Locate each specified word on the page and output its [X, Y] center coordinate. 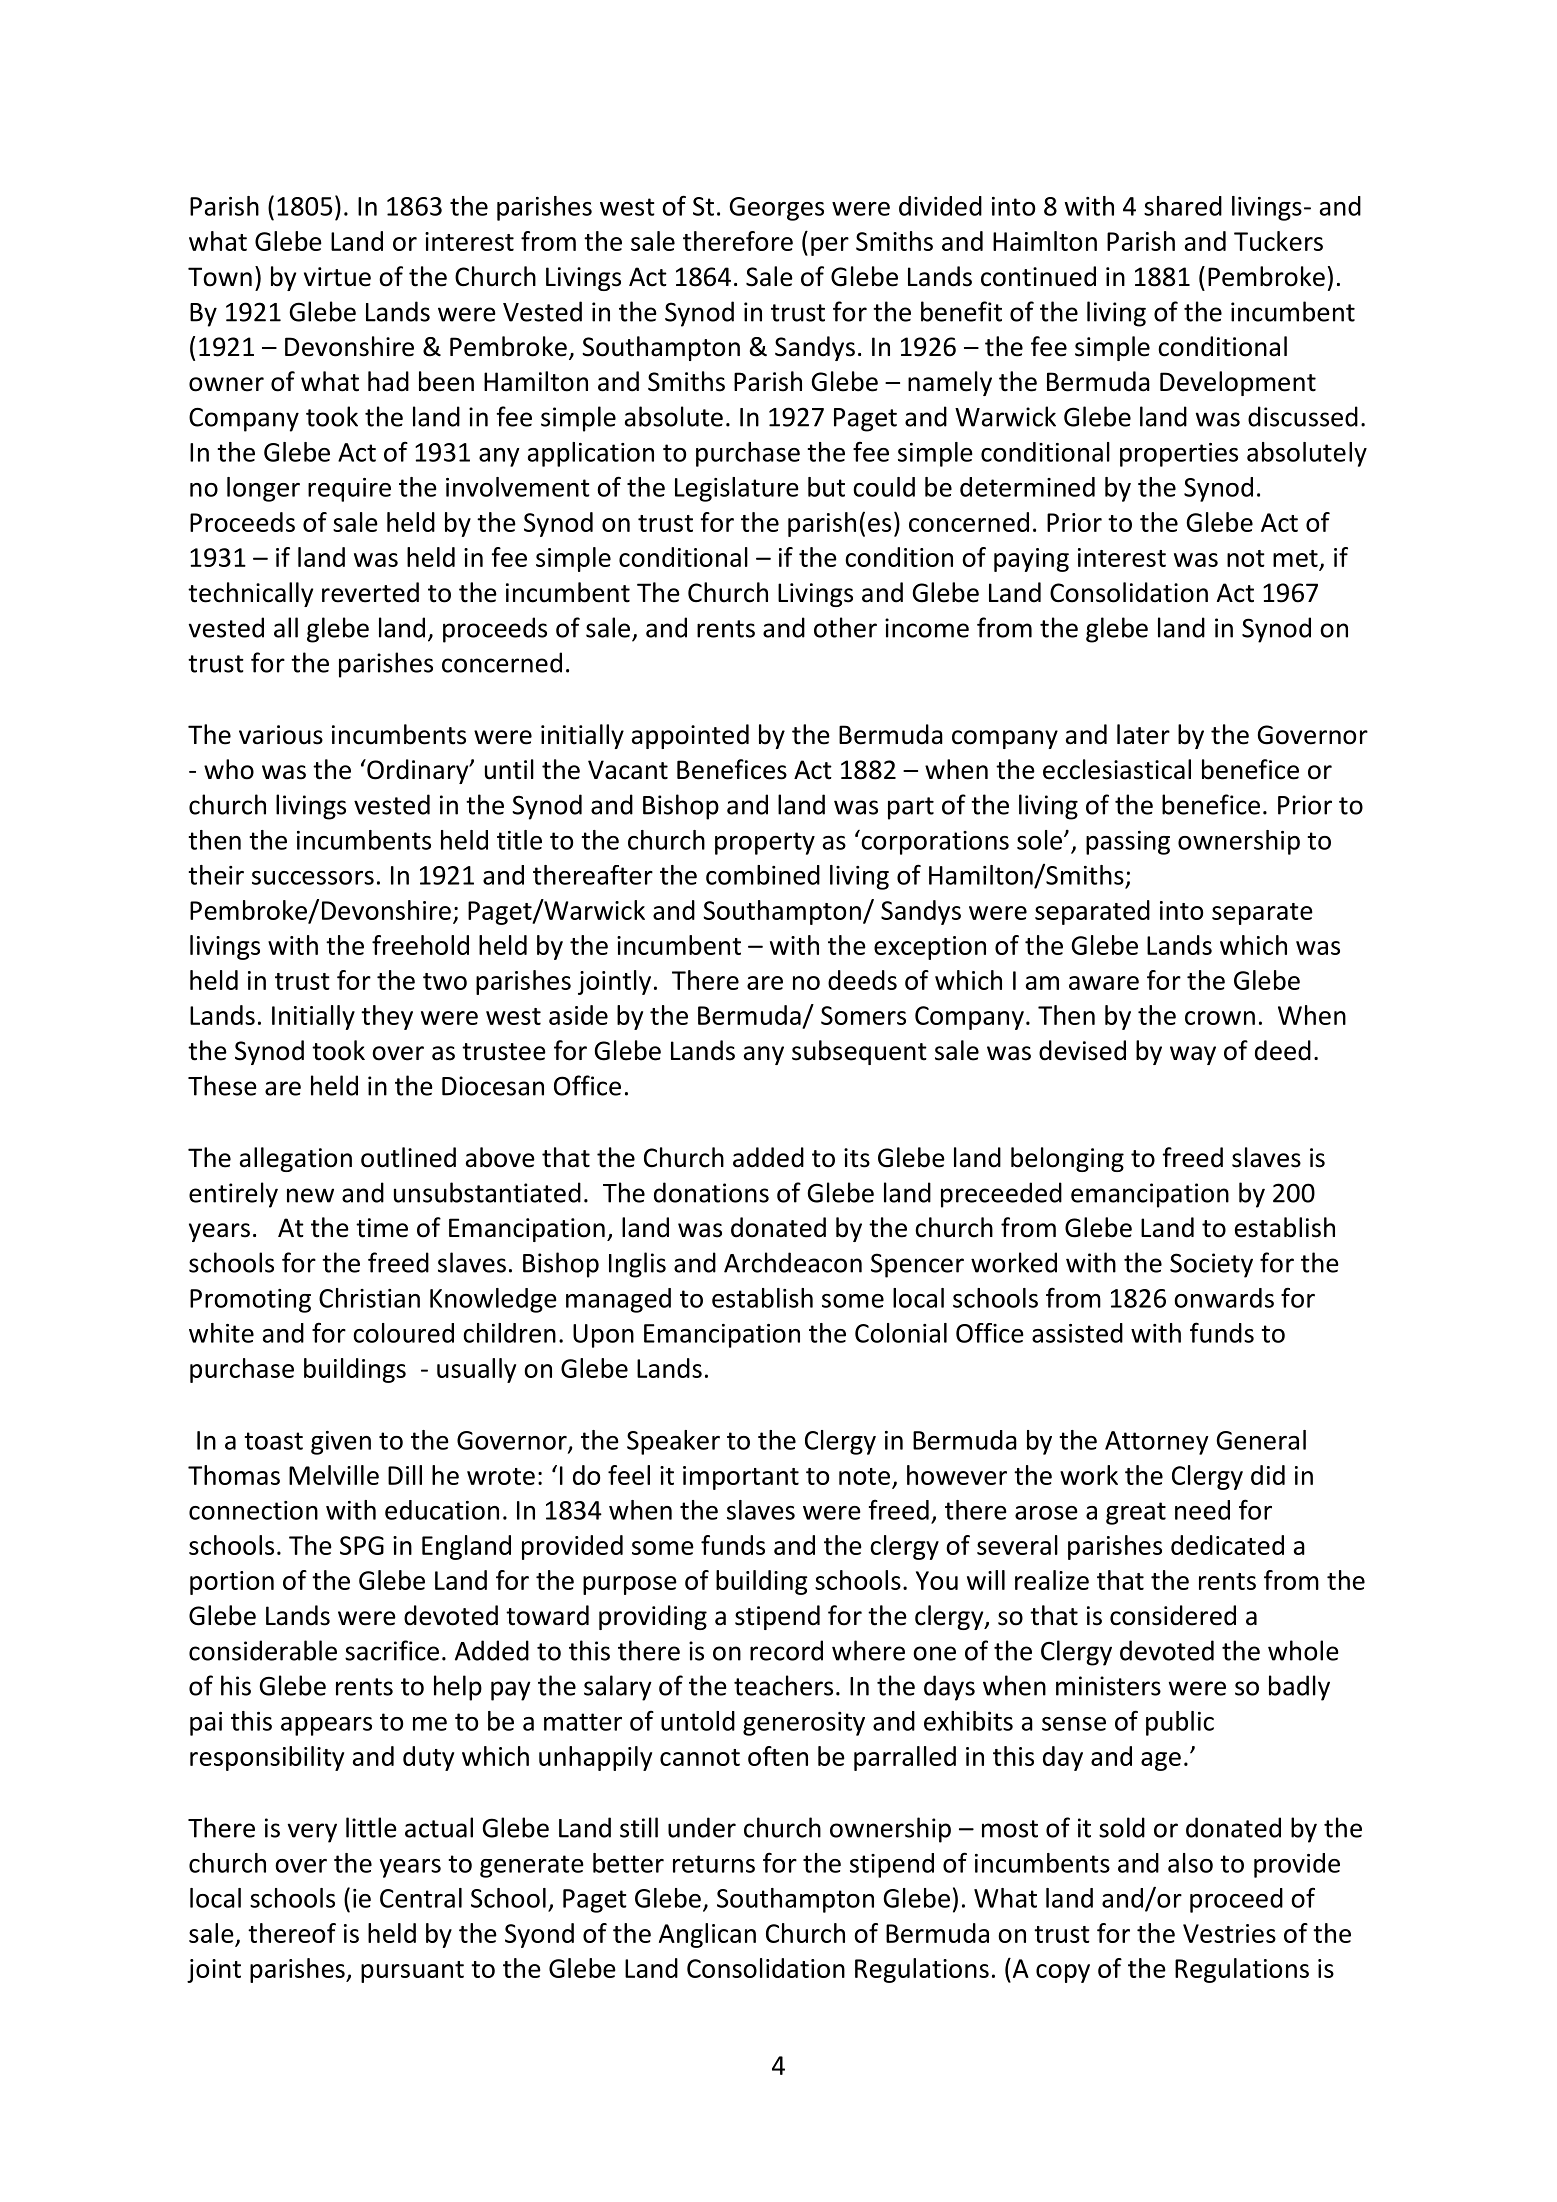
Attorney [1157, 1443]
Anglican [707, 1935]
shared [1183, 206]
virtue [337, 277]
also [1190, 1863]
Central [421, 1898]
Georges [776, 209]
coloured [403, 1333]
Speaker [673, 1442]
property [765, 843]
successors [313, 878]
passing [1128, 843]
